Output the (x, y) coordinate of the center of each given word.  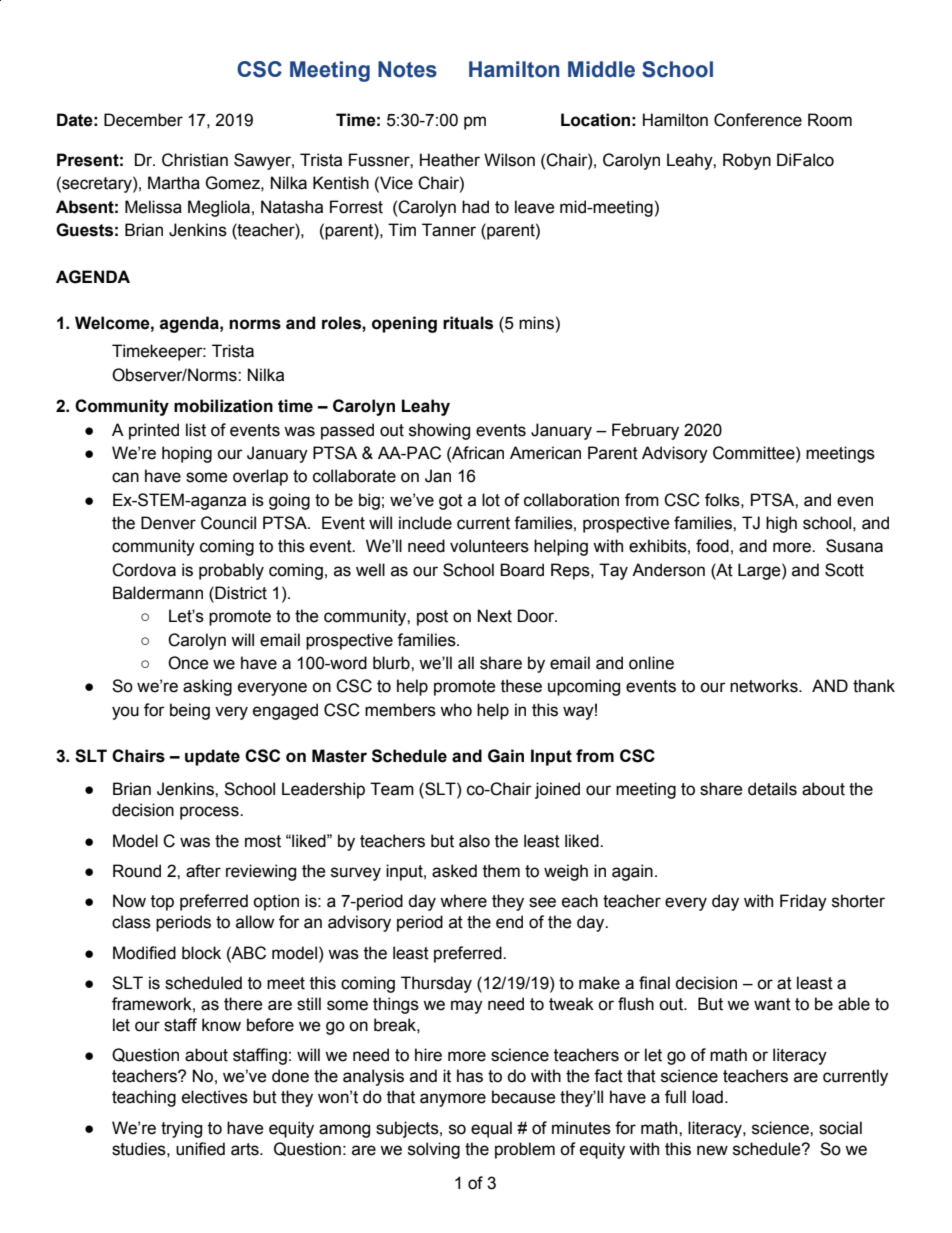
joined (557, 790)
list (196, 430)
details (772, 789)
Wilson (509, 160)
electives (215, 1097)
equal (491, 1129)
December (143, 120)
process (210, 813)
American (545, 453)
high (781, 524)
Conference (758, 120)
